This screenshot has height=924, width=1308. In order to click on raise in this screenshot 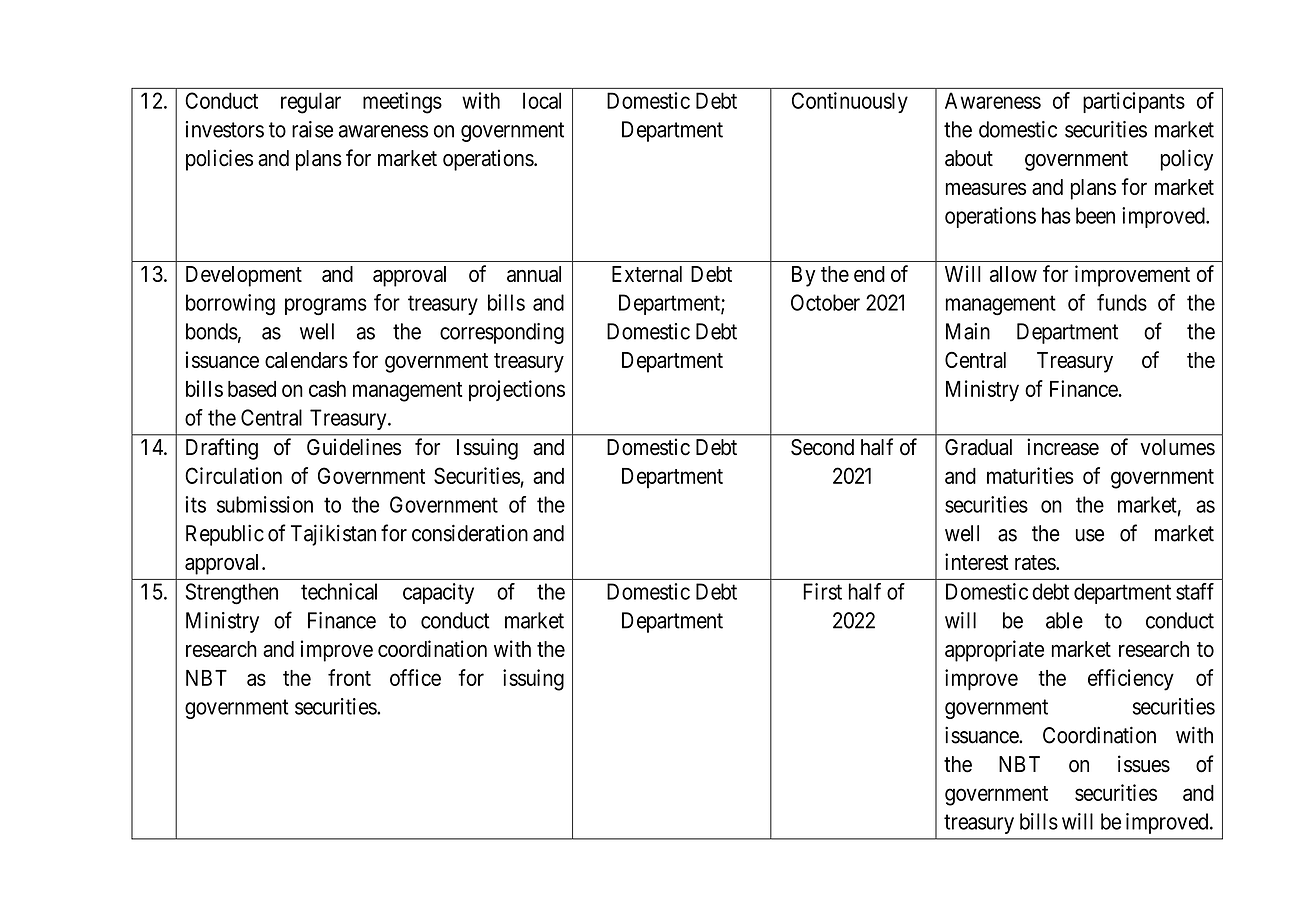, I will do `click(312, 129)`.
